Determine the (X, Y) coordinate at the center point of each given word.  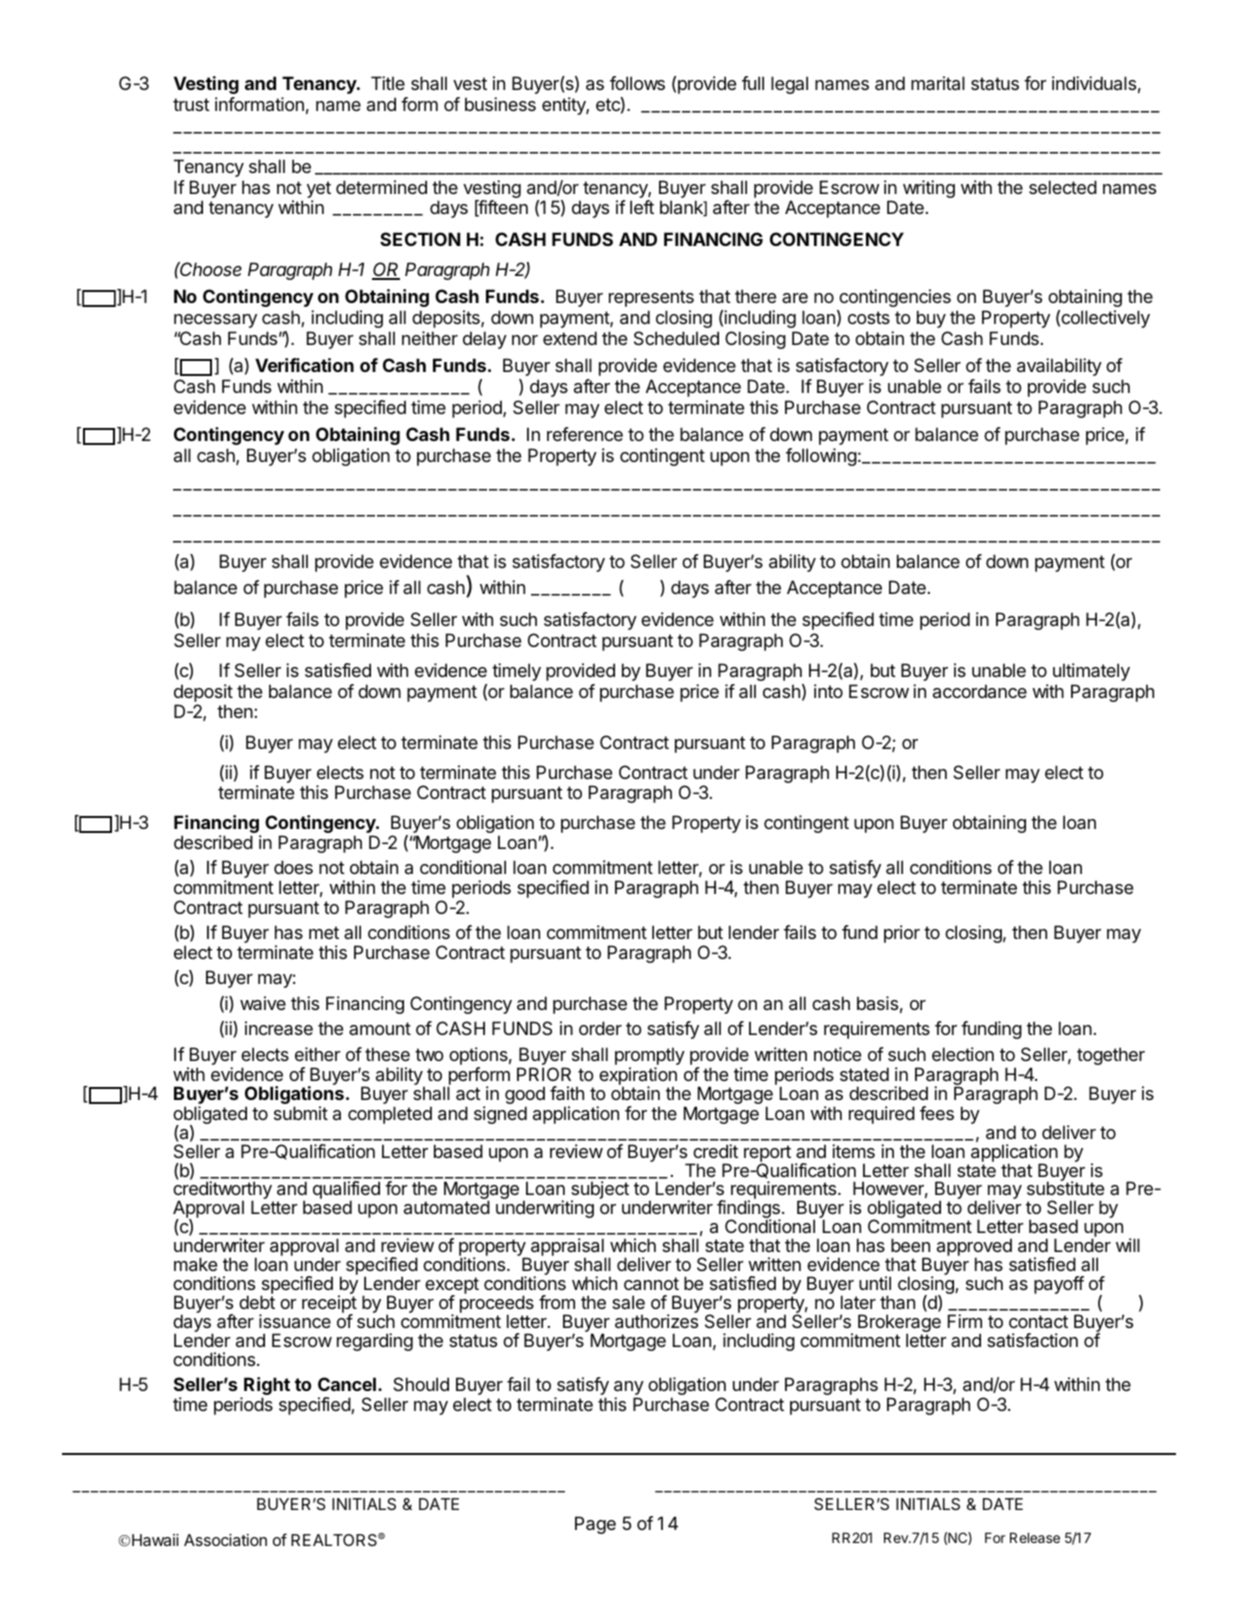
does (293, 867)
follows (637, 83)
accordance (980, 691)
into (828, 691)
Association (225, 1540)
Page (595, 1525)
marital (938, 83)
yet (319, 189)
